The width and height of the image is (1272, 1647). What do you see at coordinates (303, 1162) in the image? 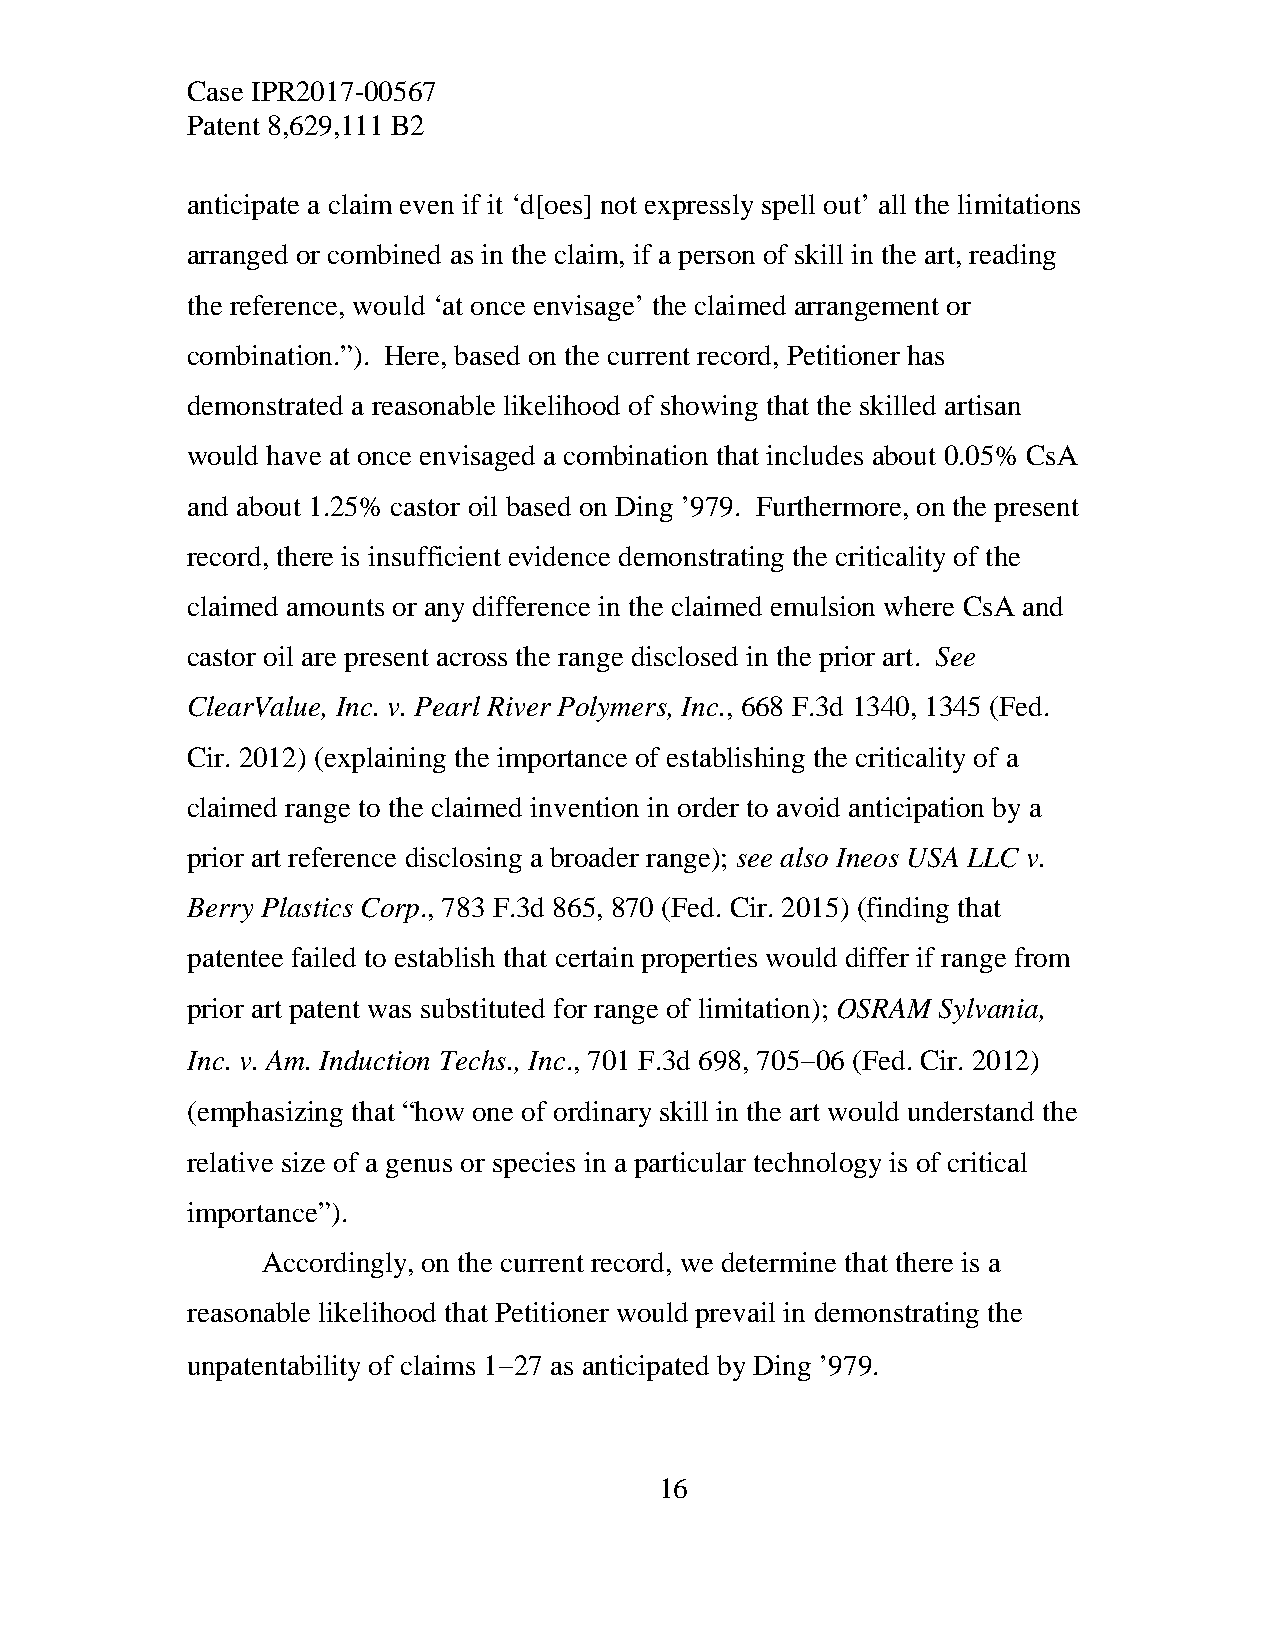
I see `size` at bounding box center [303, 1162].
